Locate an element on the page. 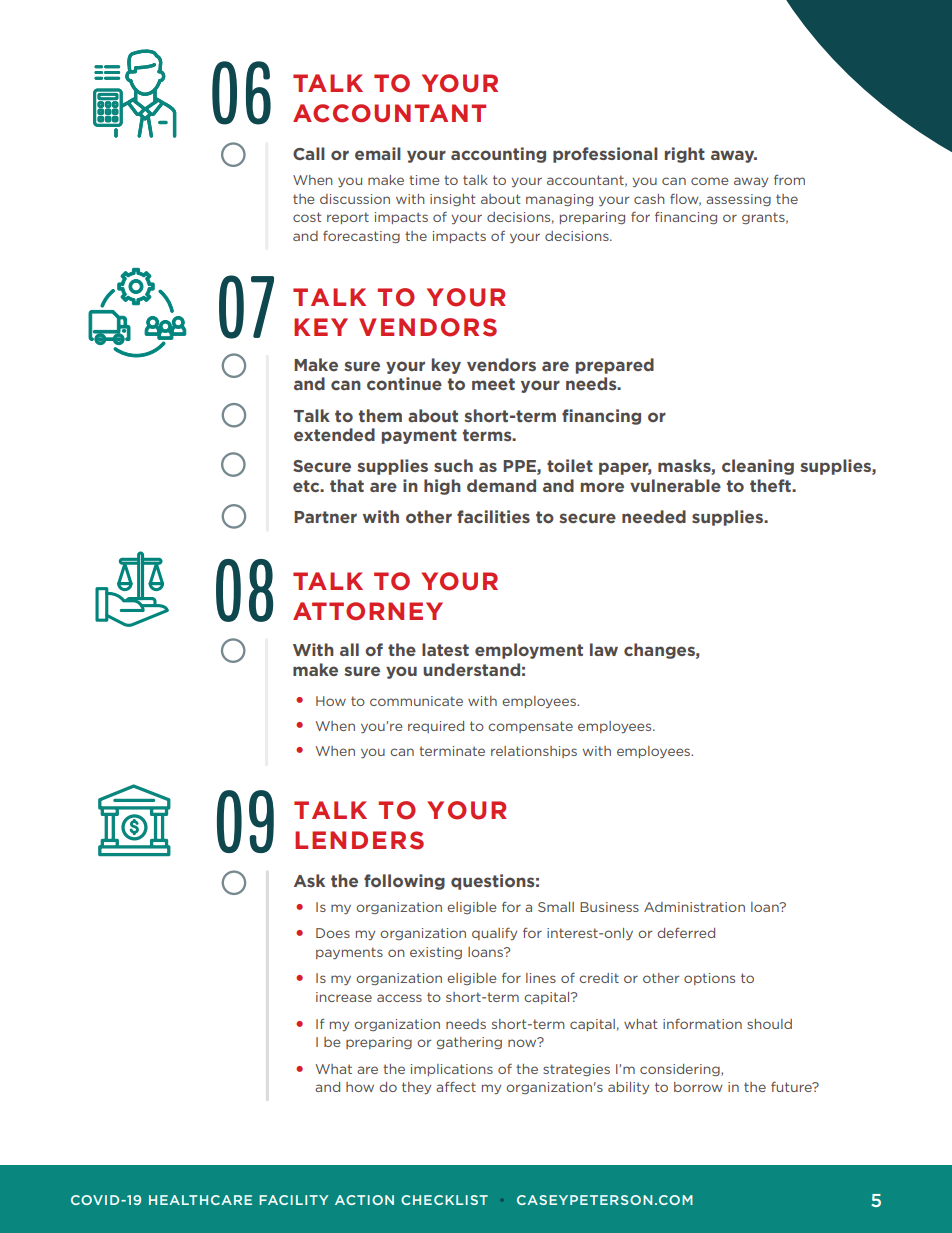 This document has width=952, height=1233. Small is located at coordinates (556, 907).
